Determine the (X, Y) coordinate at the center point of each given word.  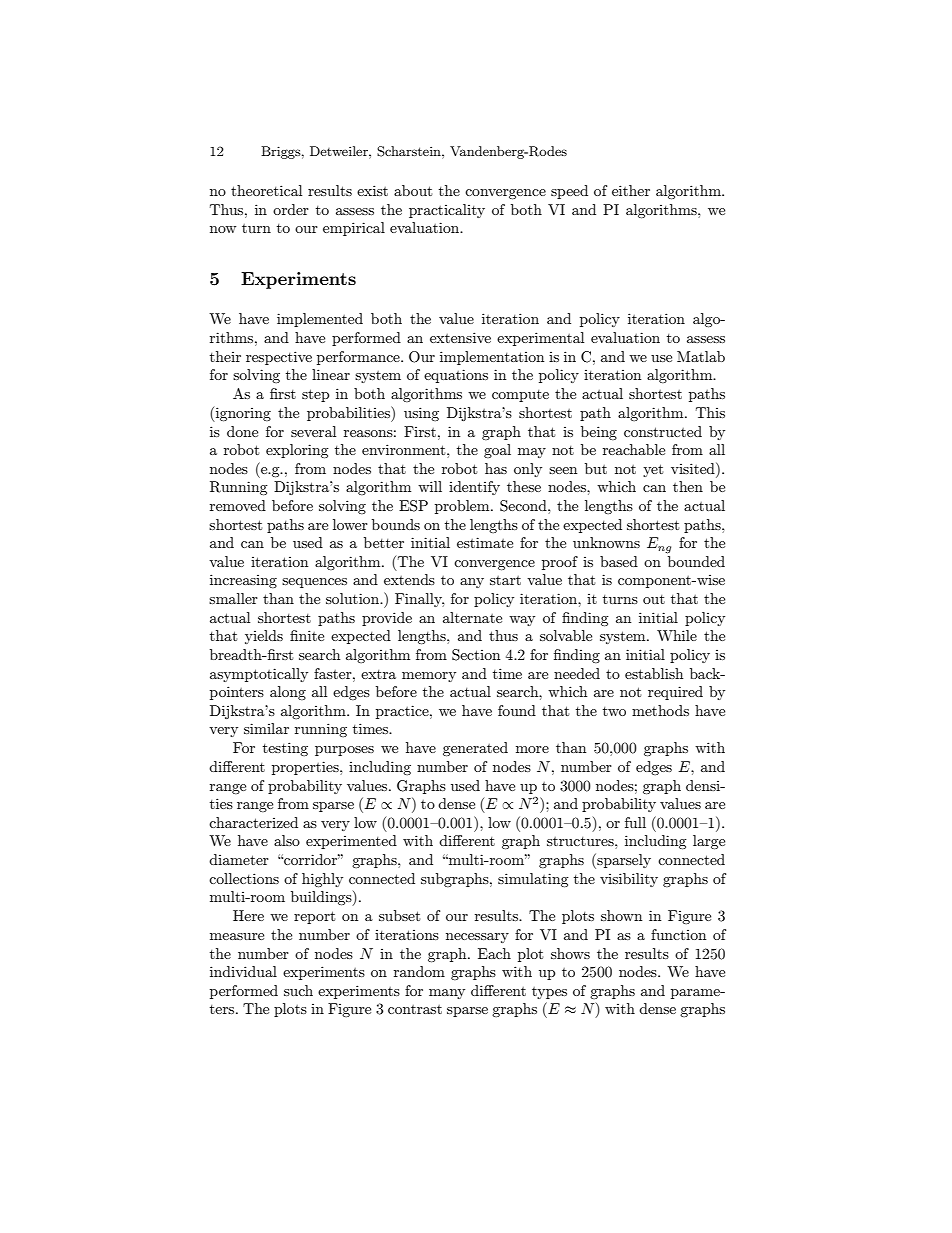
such (298, 990)
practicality (447, 211)
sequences (314, 583)
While (677, 635)
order (291, 209)
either (631, 190)
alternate (472, 617)
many (447, 994)
